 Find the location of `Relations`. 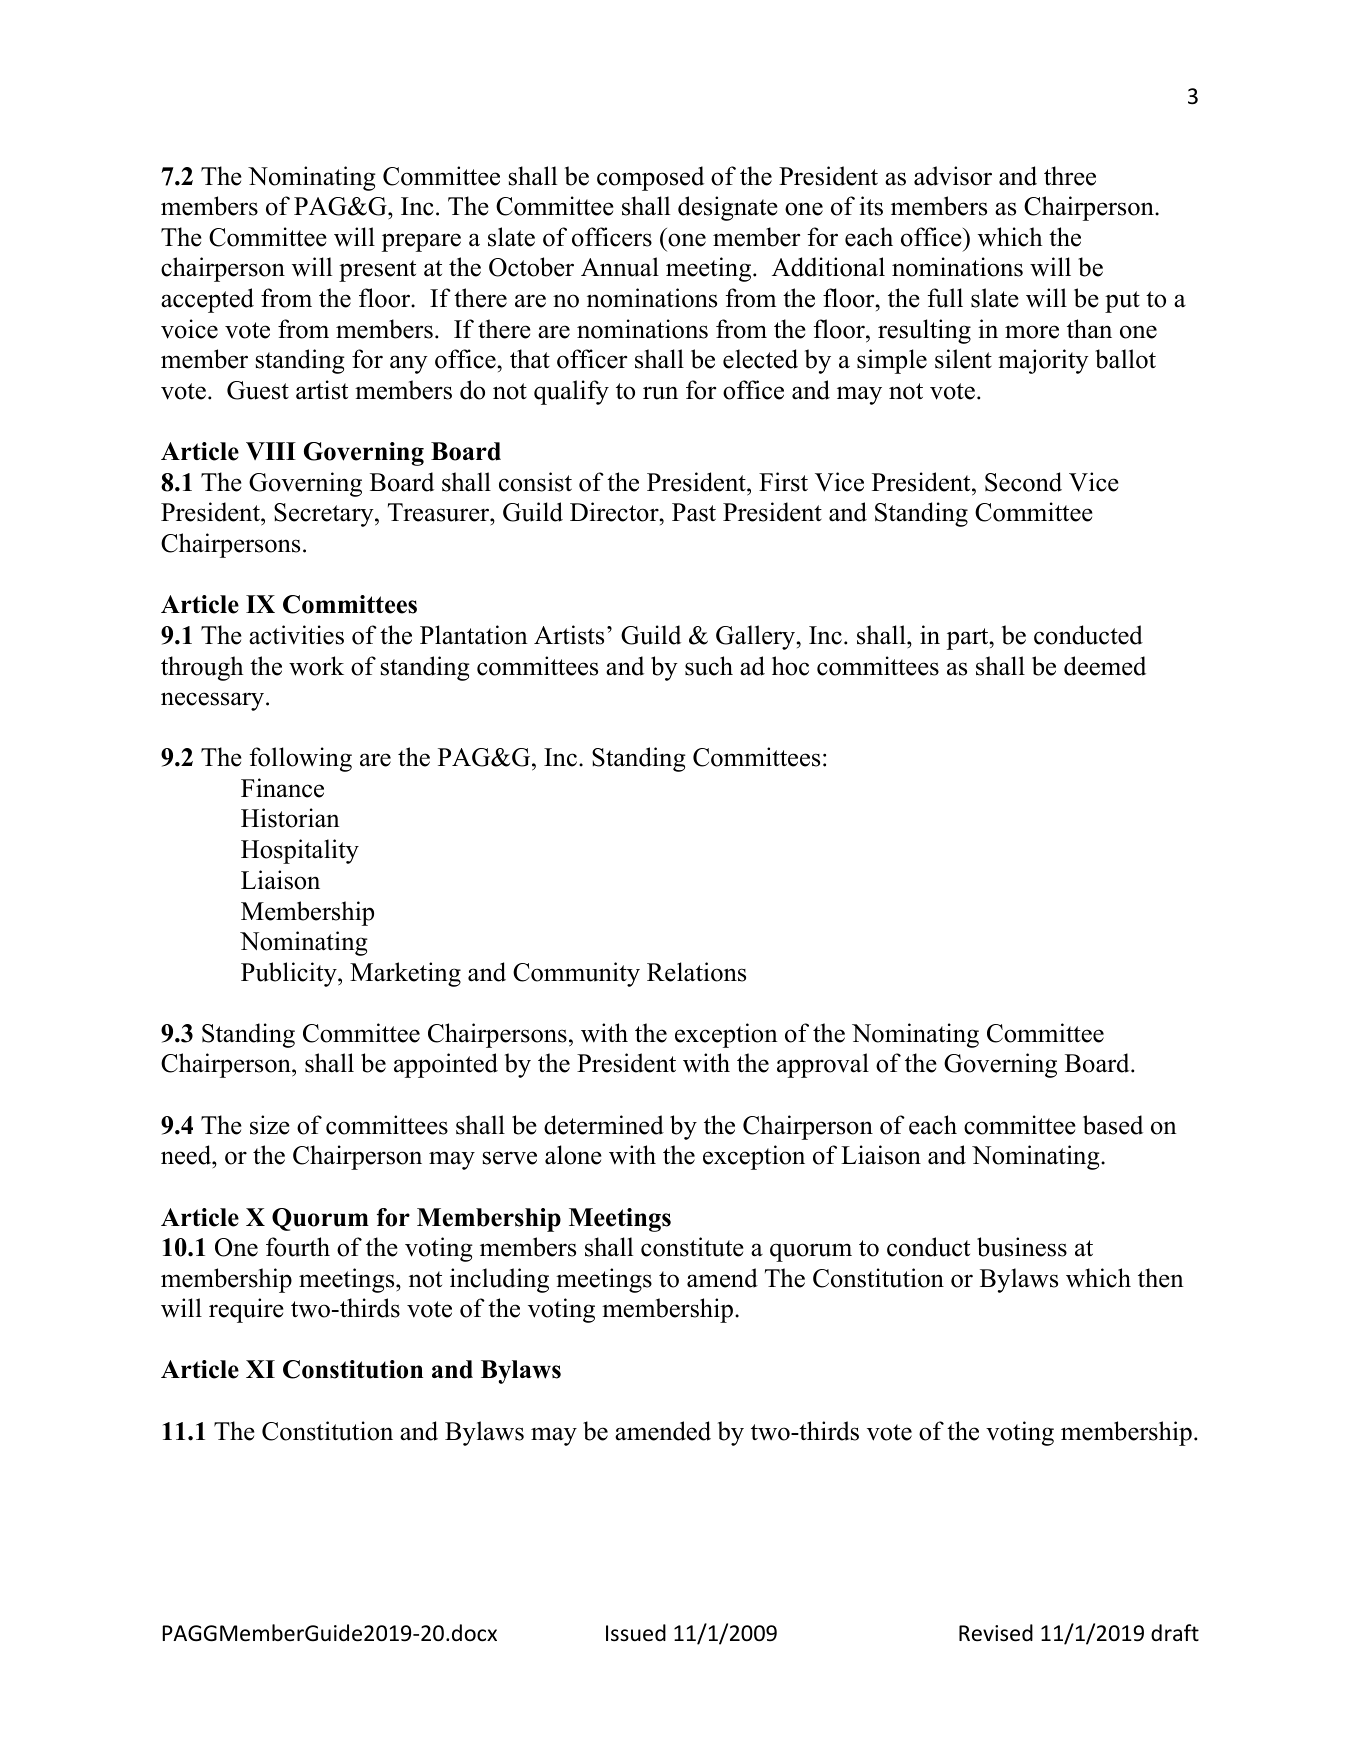

Relations is located at coordinates (696, 972).
